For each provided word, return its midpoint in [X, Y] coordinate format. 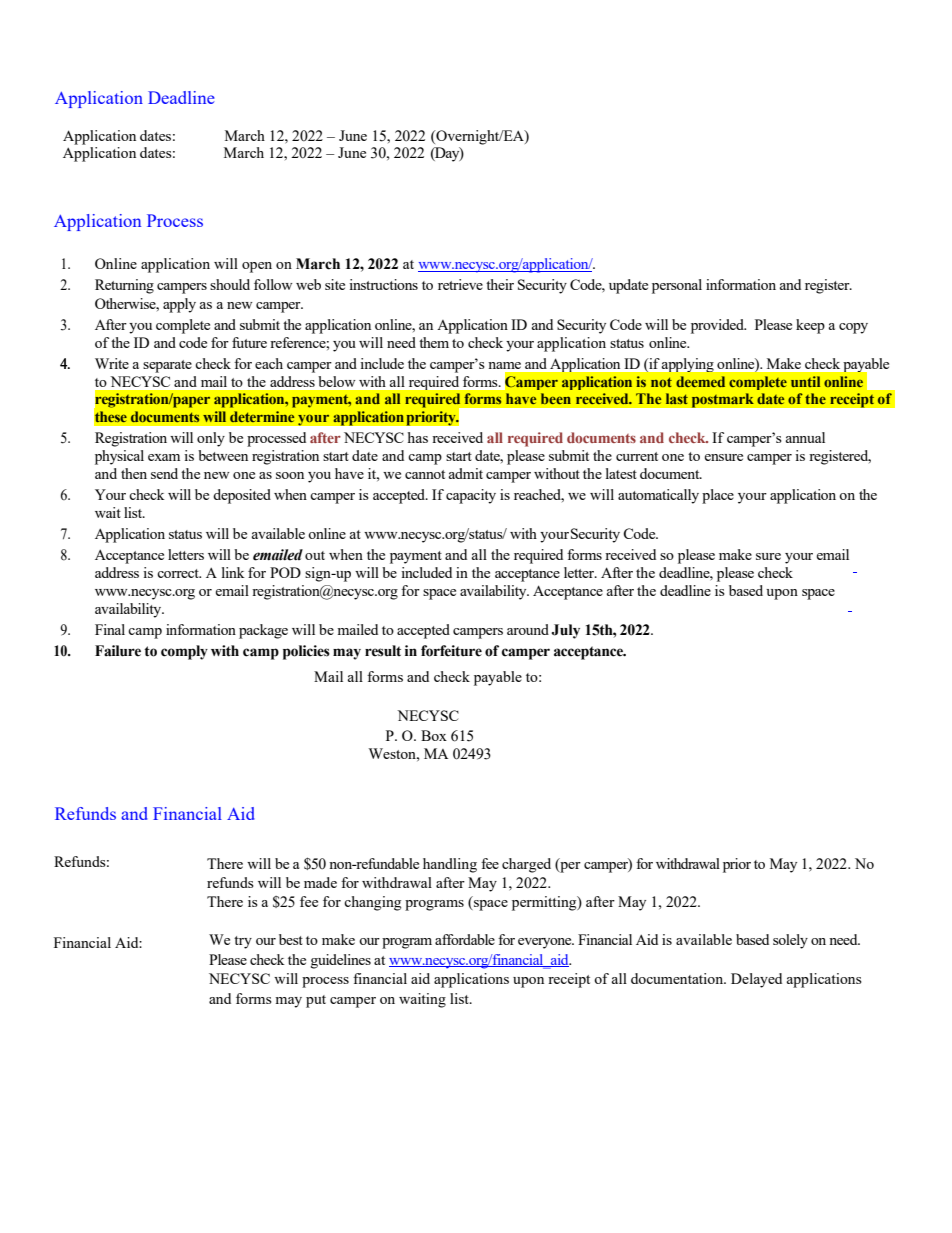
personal [677, 286]
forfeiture [451, 651]
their [500, 284]
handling [450, 865]
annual [805, 437]
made [320, 882]
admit [466, 473]
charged [526, 865]
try [243, 942]
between [223, 455]
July [565, 631]
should [230, 284]
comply [184, 652]
